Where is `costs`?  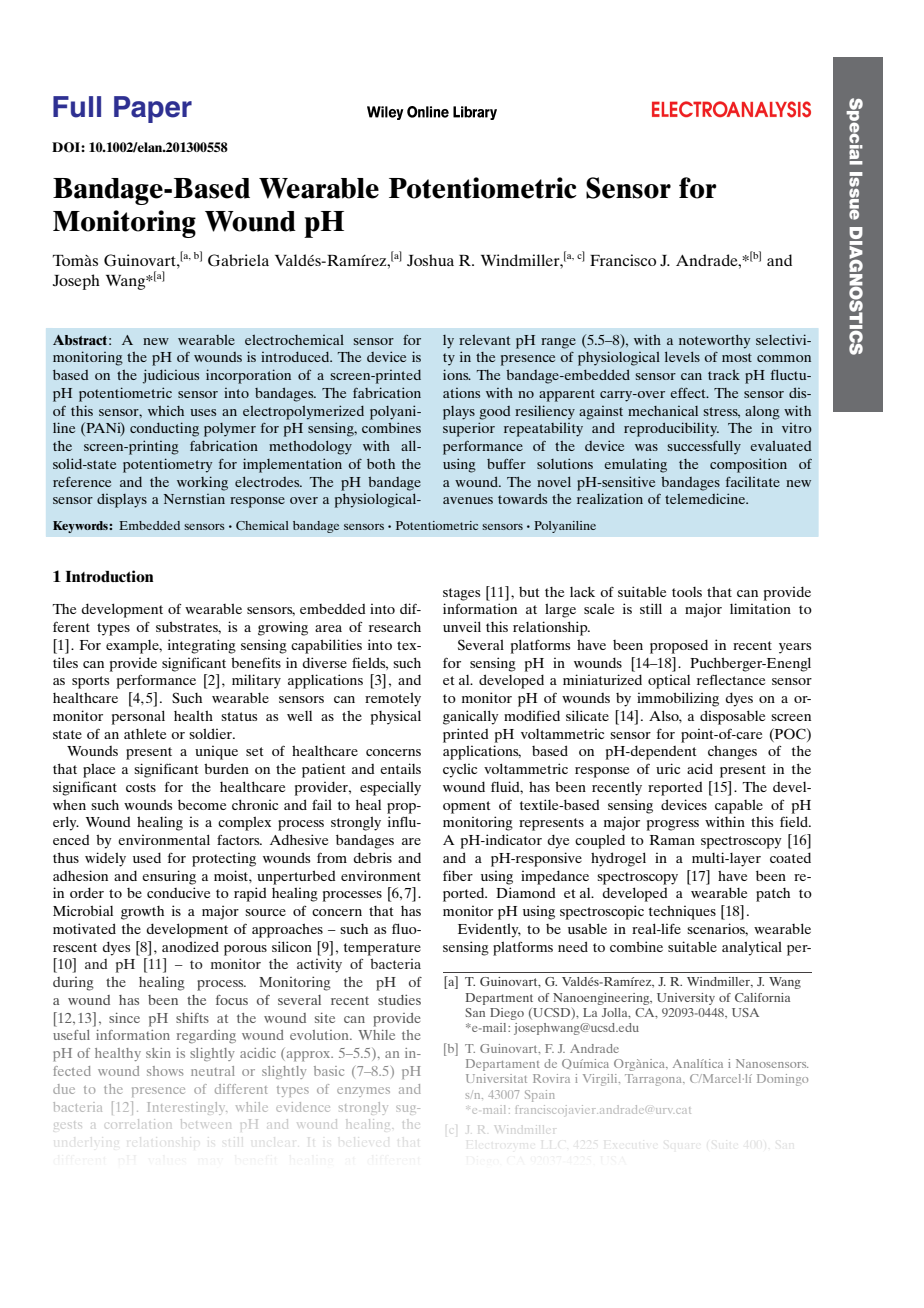
costs is located at coordinates (141, 787).
